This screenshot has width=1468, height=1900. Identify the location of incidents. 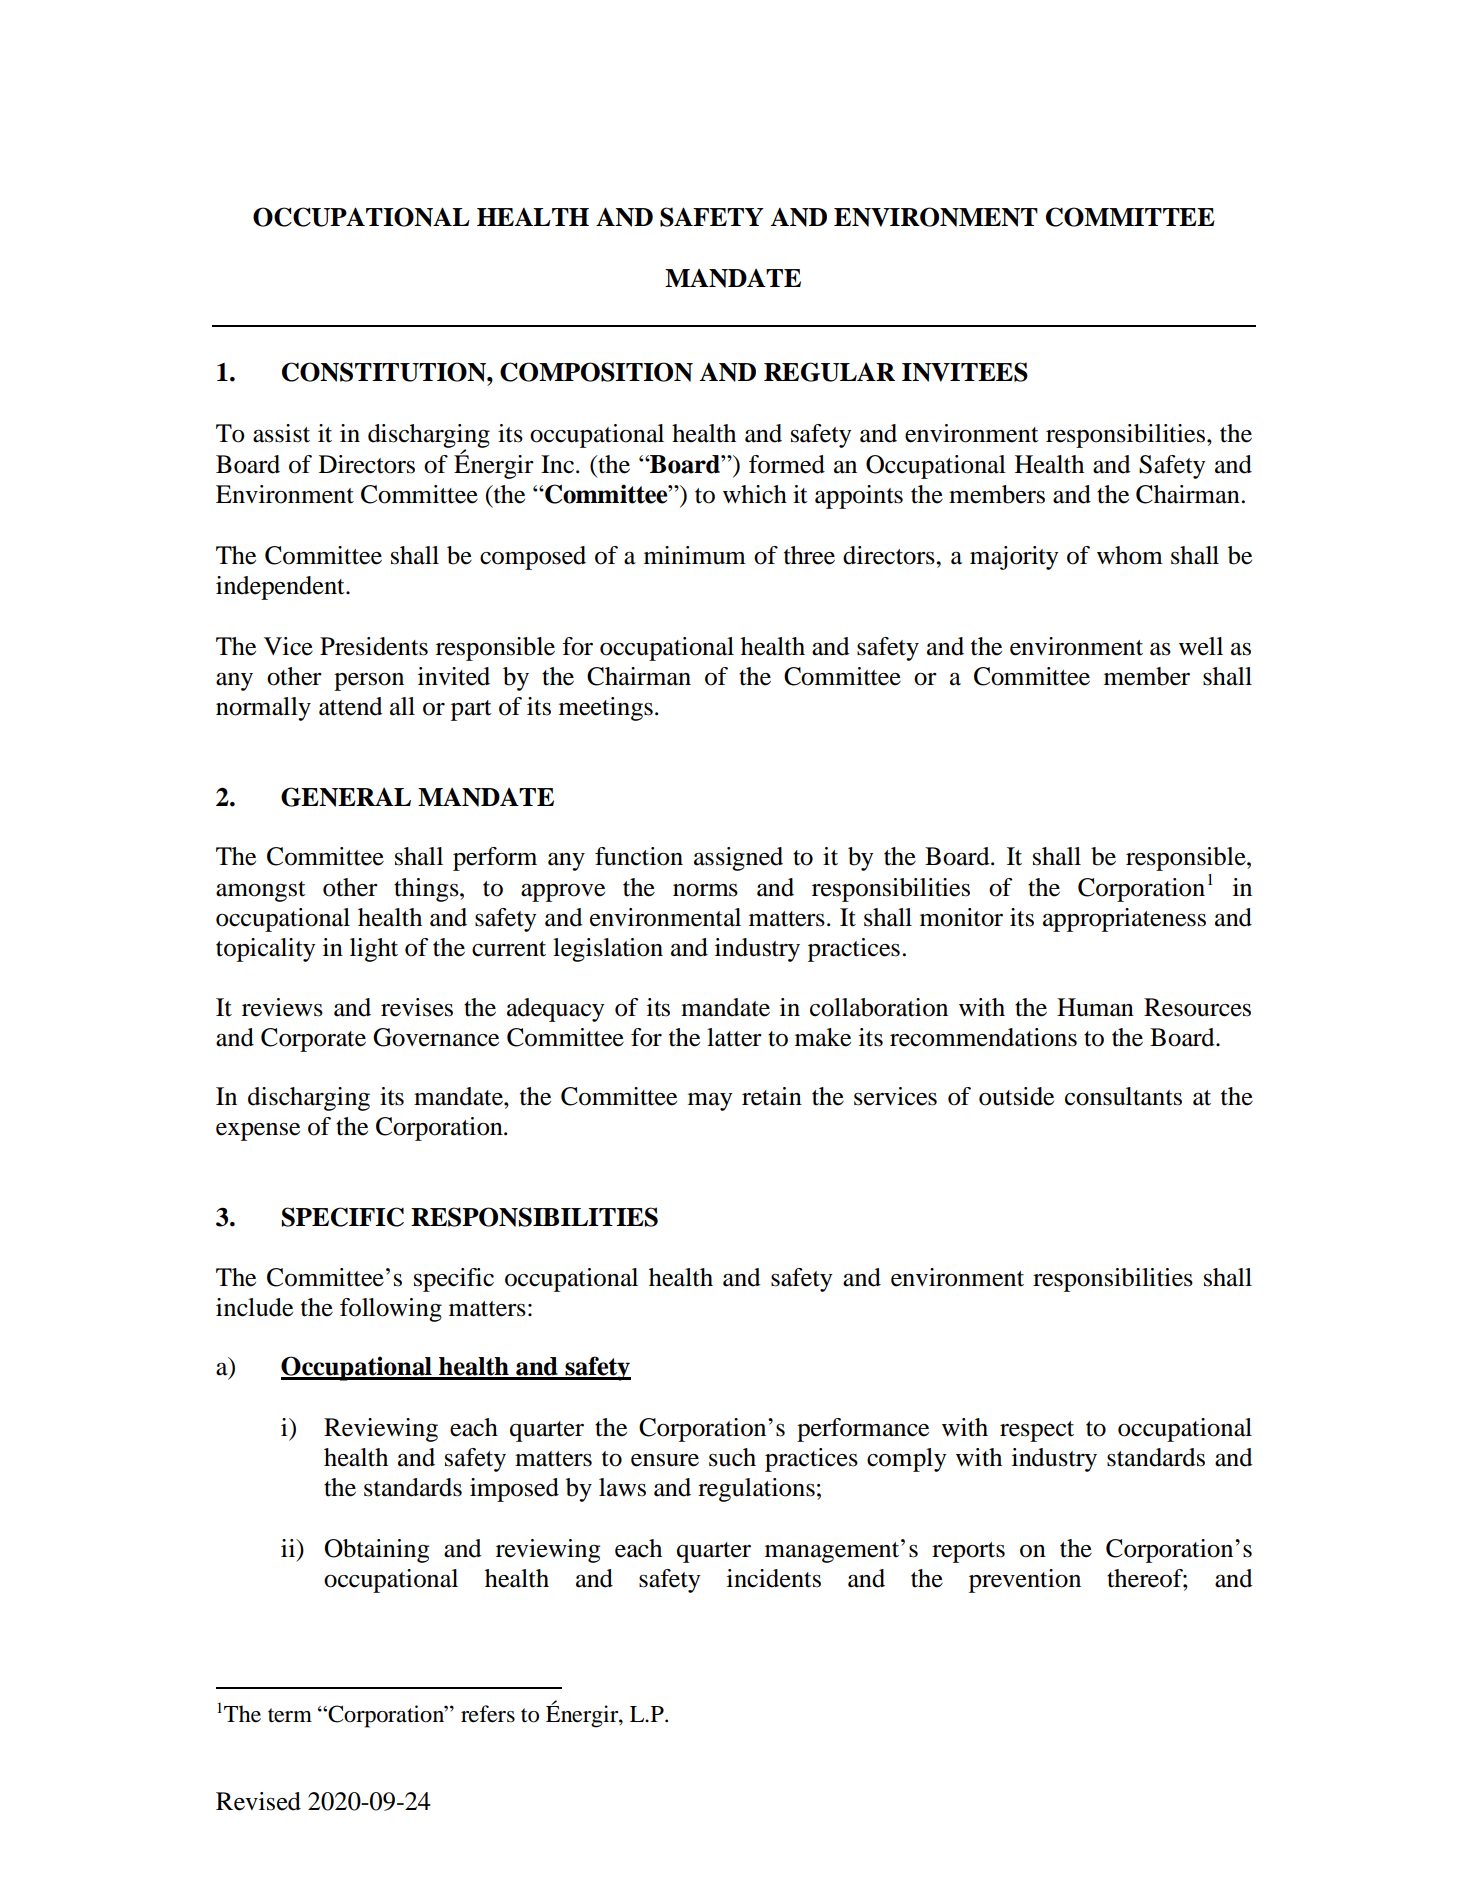
(774, 1578).
